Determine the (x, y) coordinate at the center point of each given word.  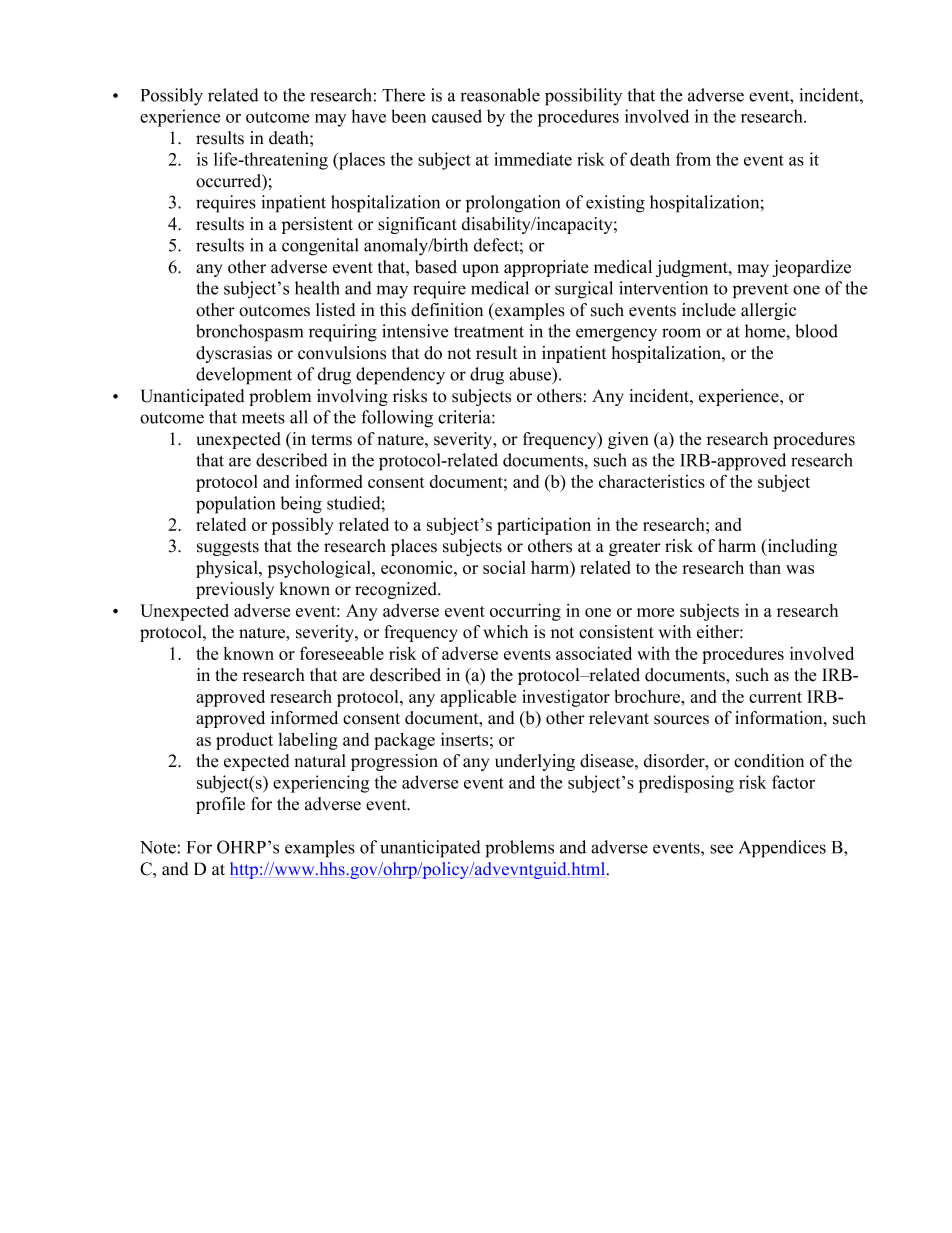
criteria (465, 417)
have (369, 116)
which (505, 632)
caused (457, 116)
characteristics (652, 481)
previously (235, 590)
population (235, 505)
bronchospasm (249, 333)
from (693, 159)
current (775, 697)
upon (480, 270)
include (709, 310)
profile (220, 805)
